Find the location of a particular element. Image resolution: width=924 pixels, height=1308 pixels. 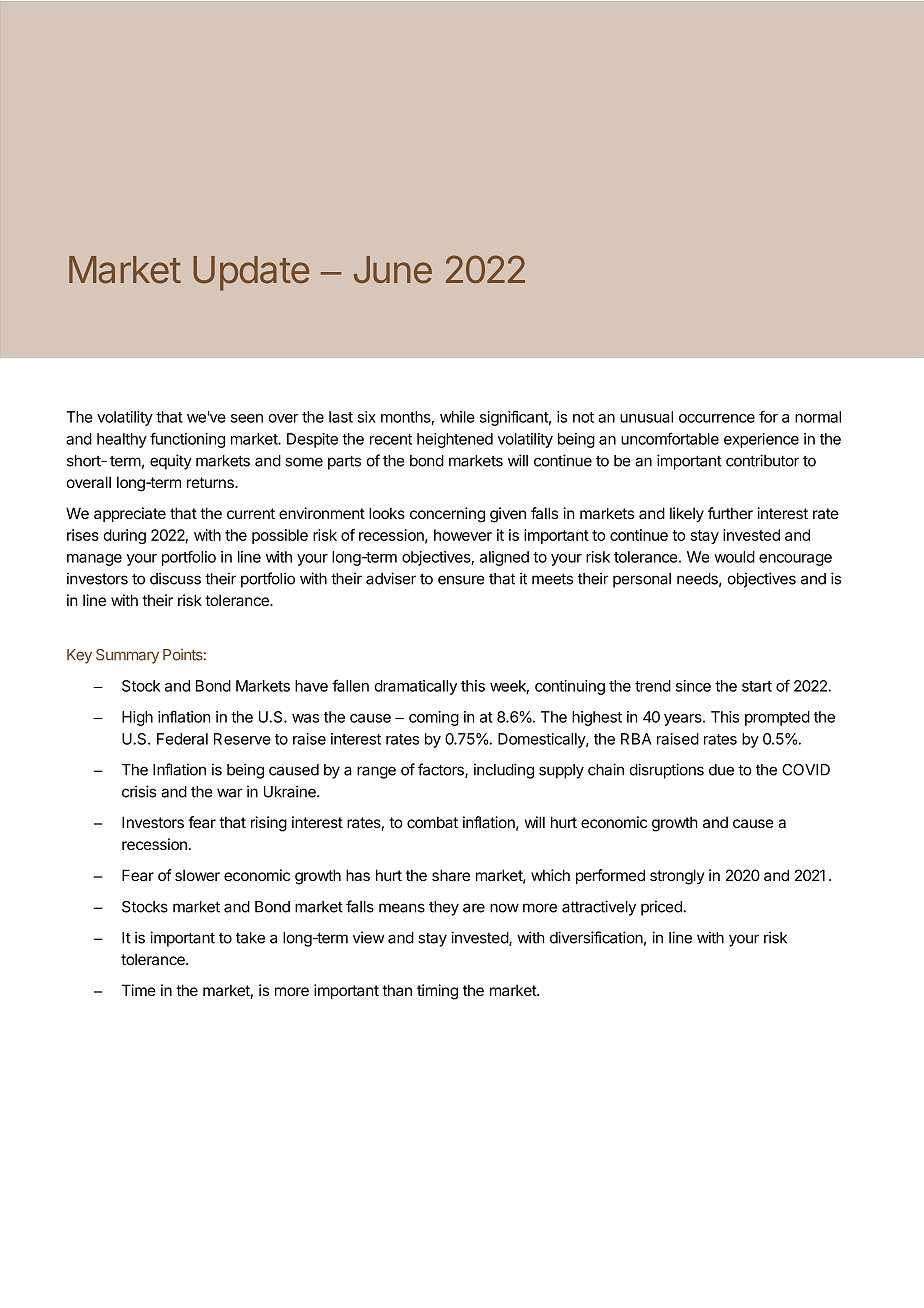

occurrence is located at coordinates (717, 418).
